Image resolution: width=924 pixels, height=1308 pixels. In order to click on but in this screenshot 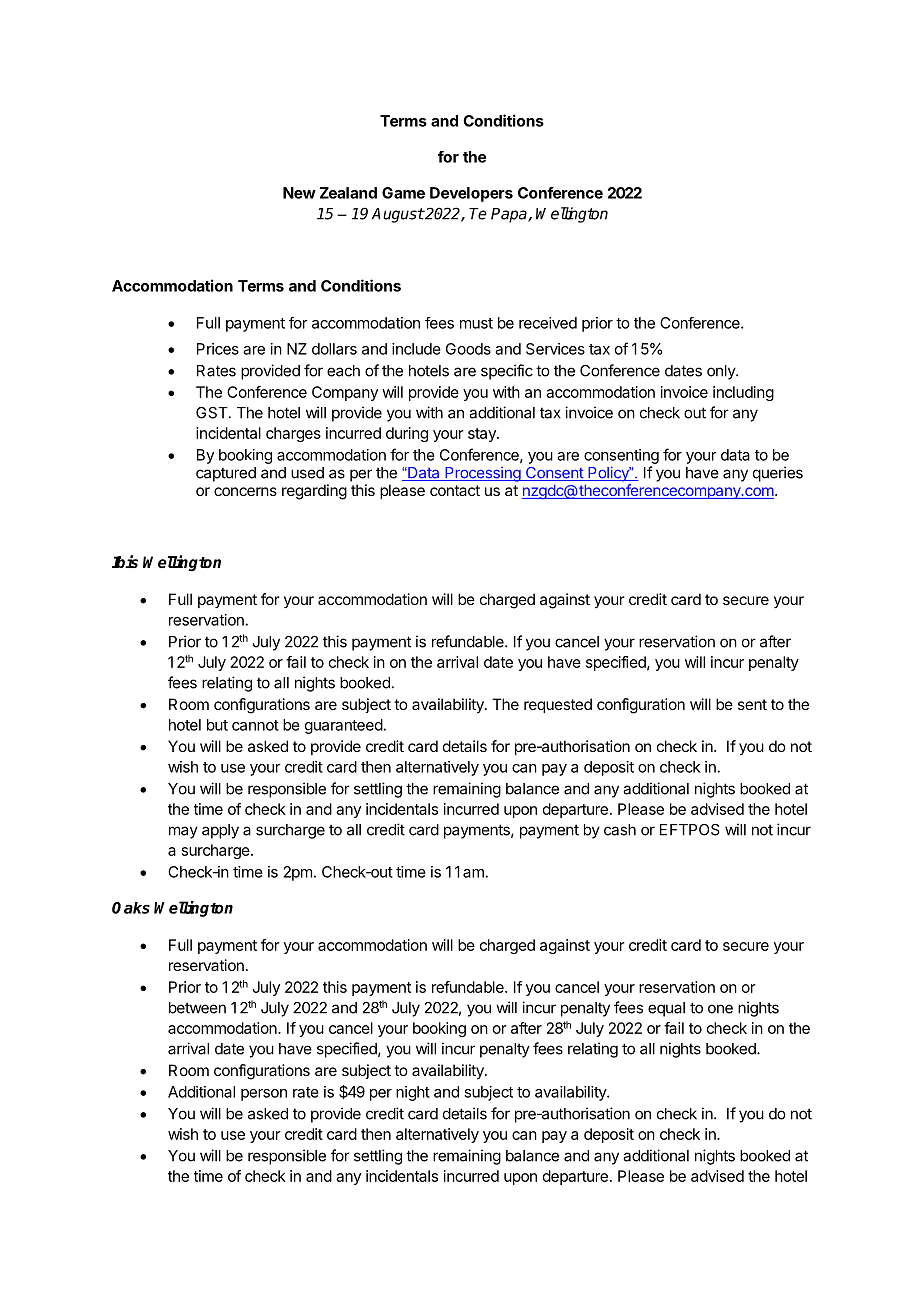, I will do `click(217, 725)`.
